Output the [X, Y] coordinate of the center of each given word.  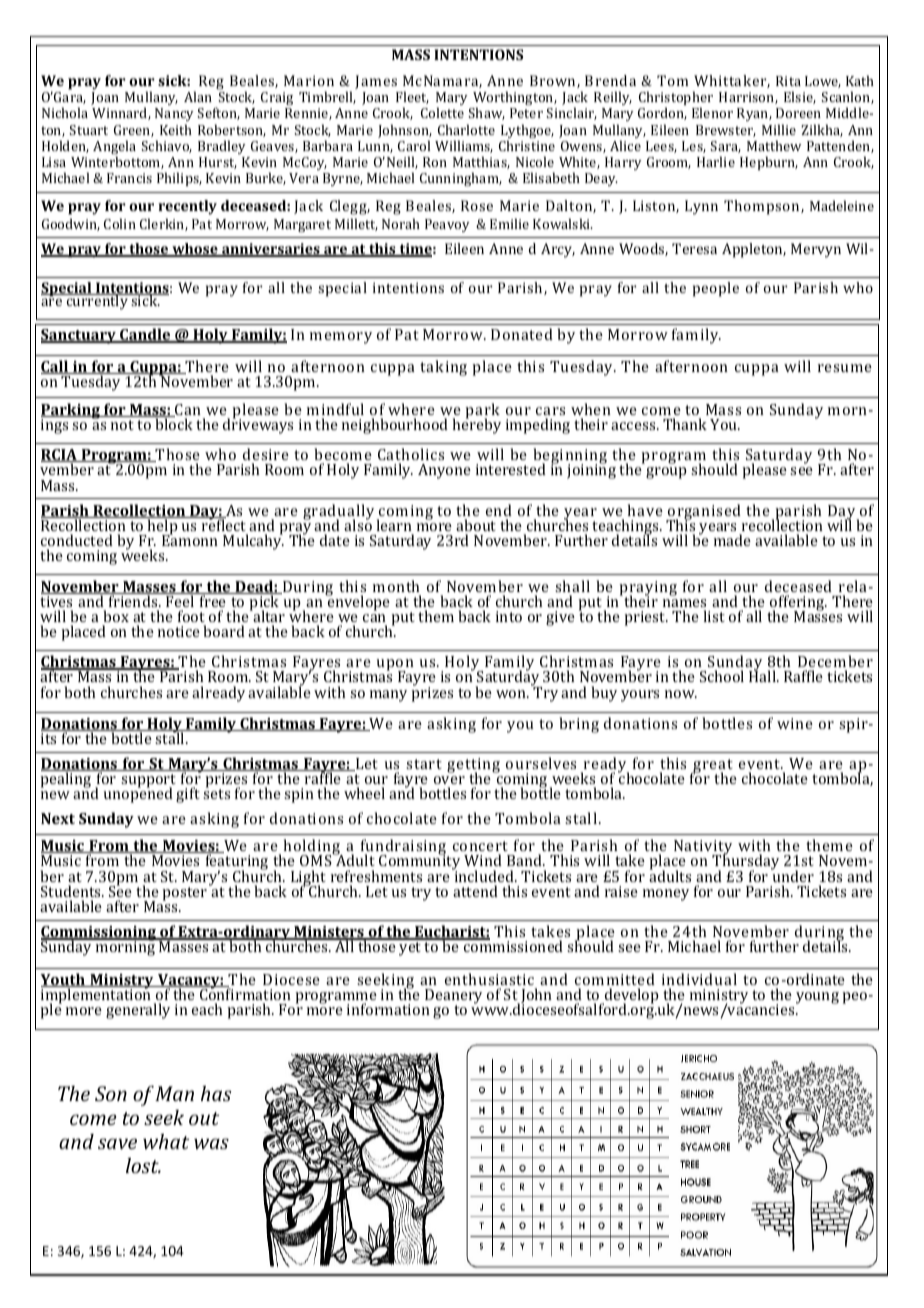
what [166, 1141]
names [684, 603]
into [509, 616]
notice [179, 631]
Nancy [174, 116]
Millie [779, 129]
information [388, 1009]
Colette [442, 112]
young [817, 998]
